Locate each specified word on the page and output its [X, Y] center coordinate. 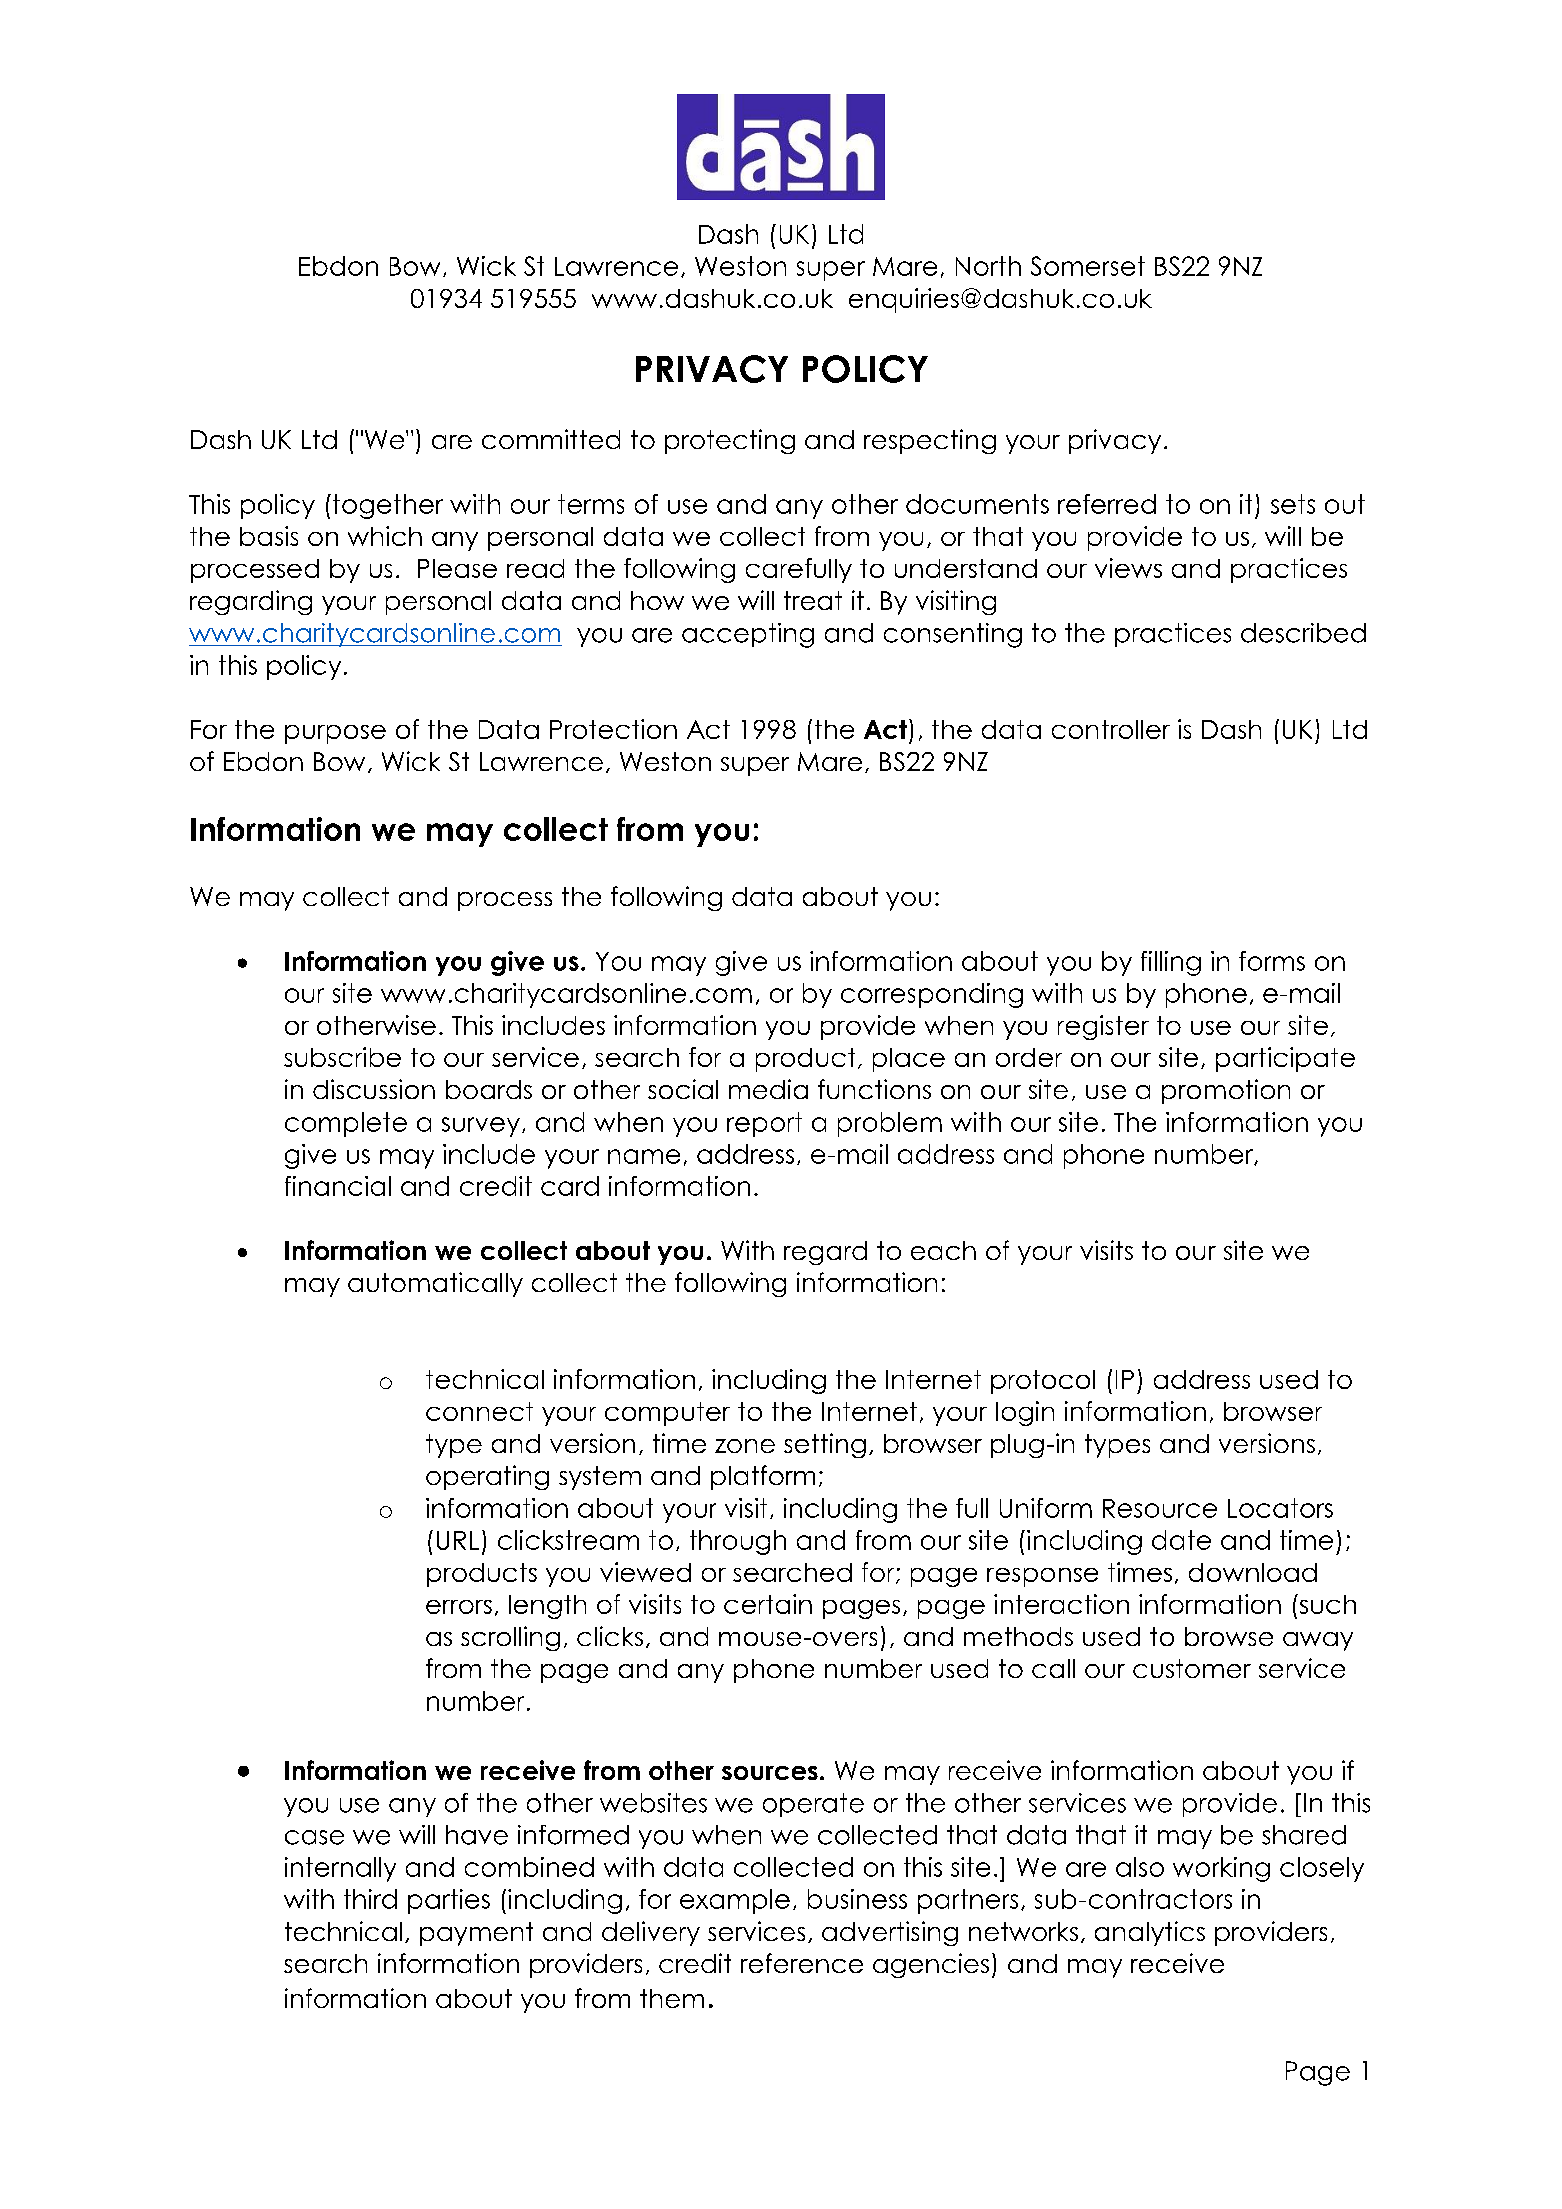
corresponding [932, 995]
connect [479, 1411]
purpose [335, 734]
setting [825, 1445]
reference [802, 1963]
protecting [730, 441]
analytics [1150, 1933]
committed [551, 439]
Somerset [1088, 266]
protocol [1043, 1382]
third [370, 1899]
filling [1171, 963]
